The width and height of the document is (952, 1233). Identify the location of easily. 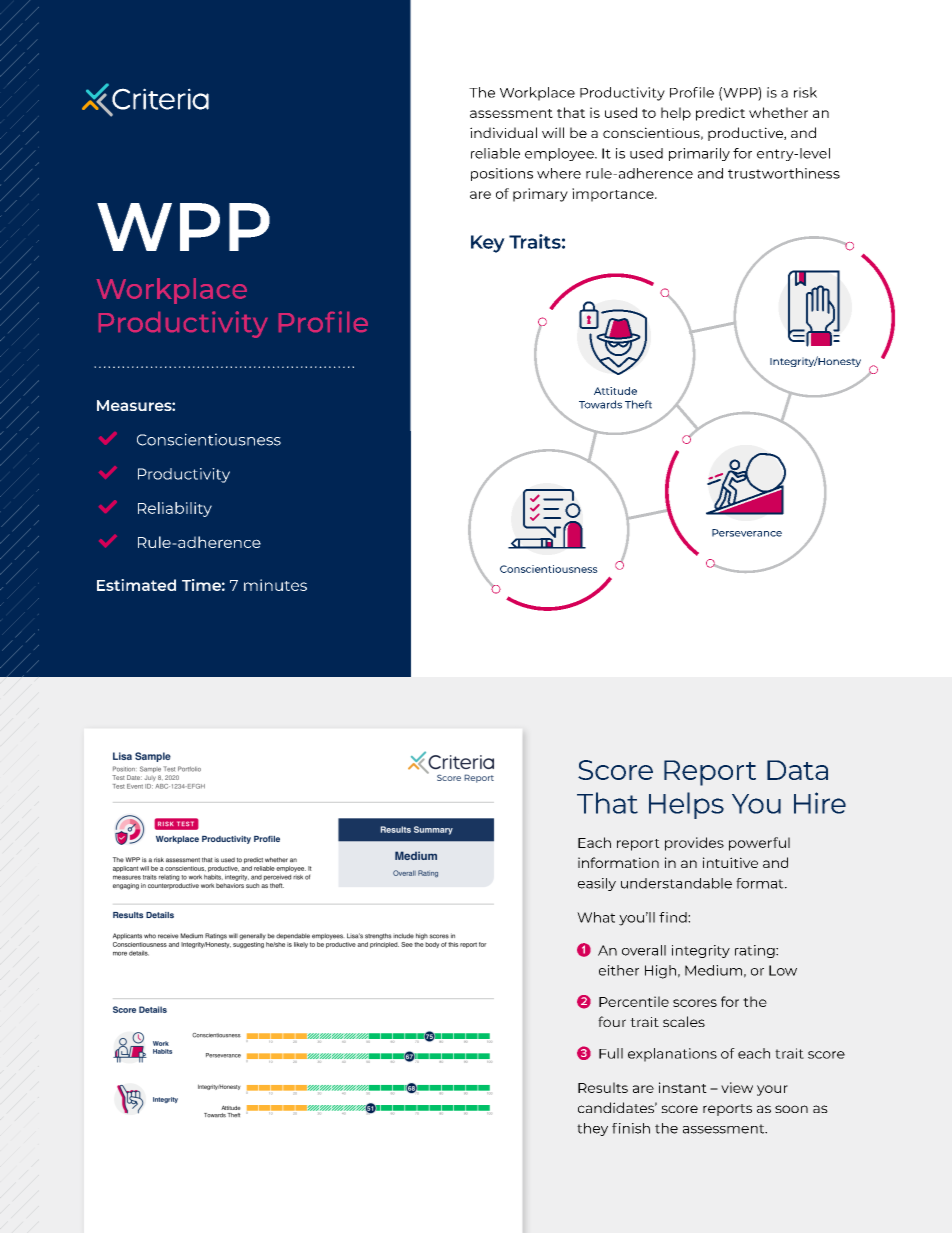
(597, 884).
